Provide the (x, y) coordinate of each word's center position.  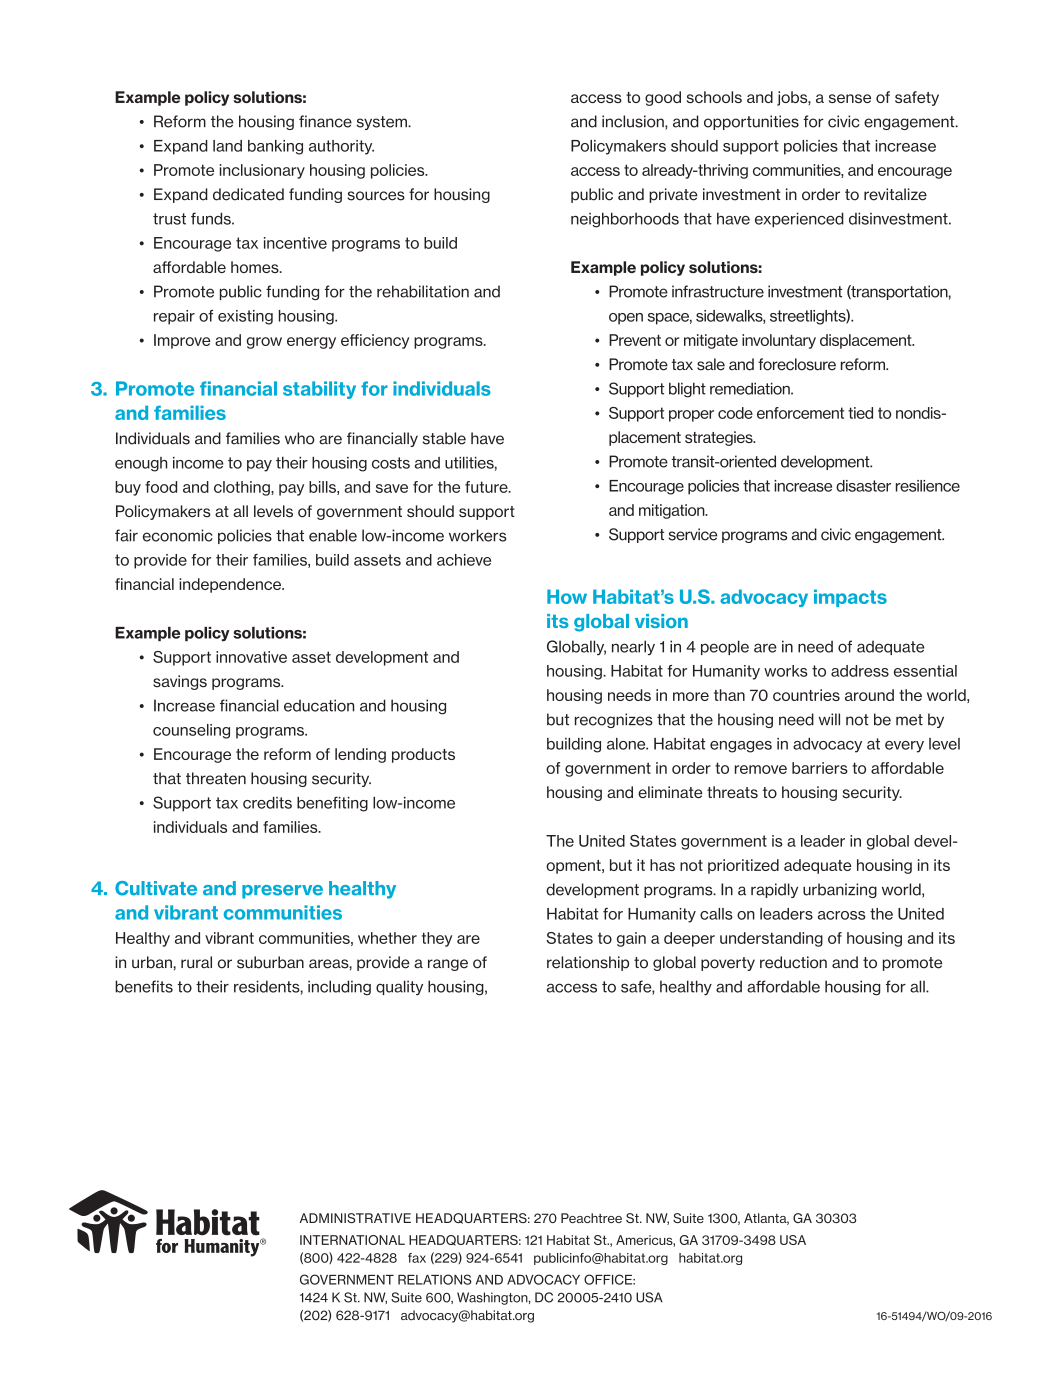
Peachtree (591, 1218)
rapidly (774, 890)
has (662, 865)
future (487, 487)
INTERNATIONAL (352, 1240)
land (227, 146)
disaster (863, 486)
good (663, 98)
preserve (282, 892)
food (161, 487)
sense (850, 98)
